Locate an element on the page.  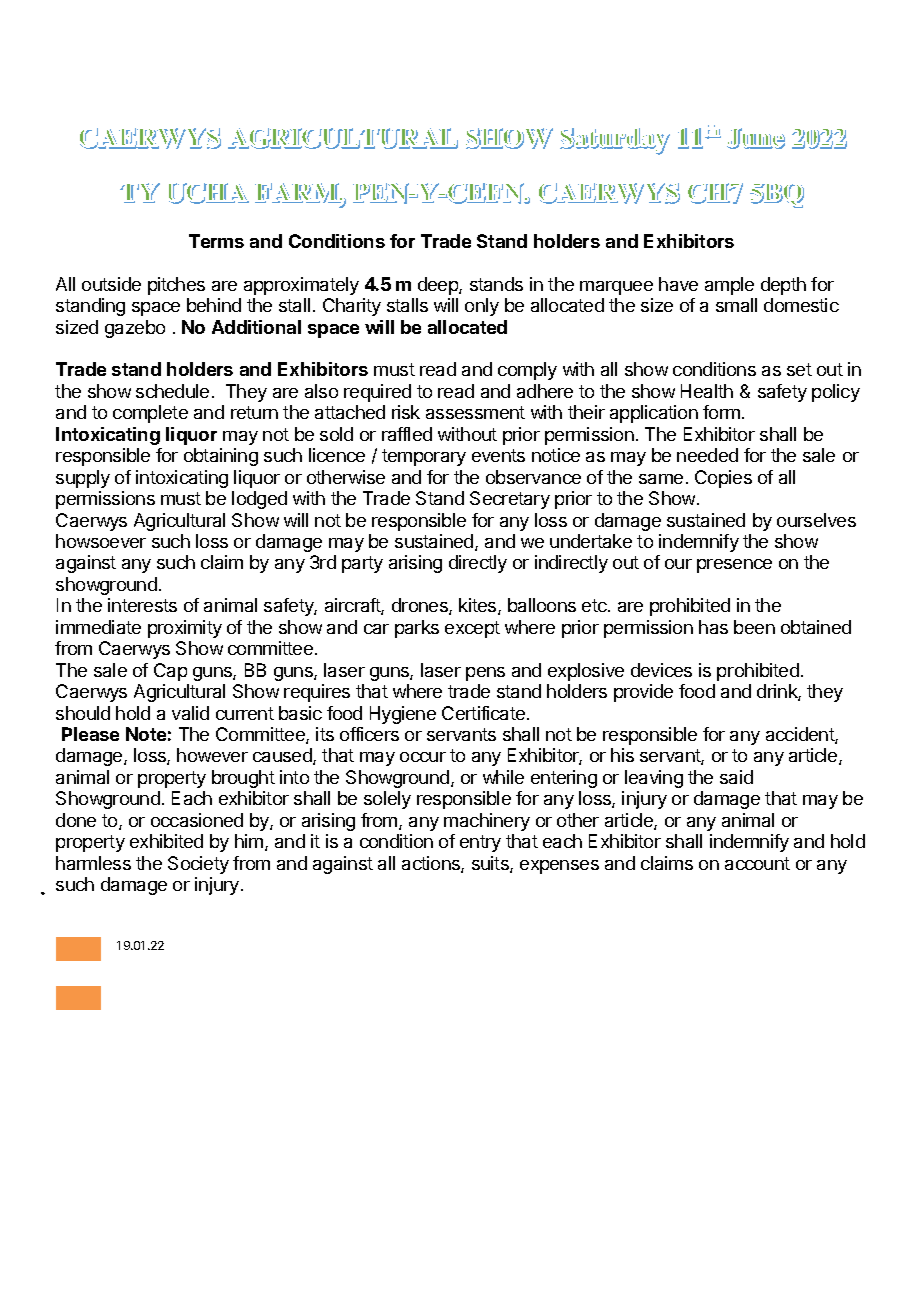
deep is located at coordinates (439, 286).
